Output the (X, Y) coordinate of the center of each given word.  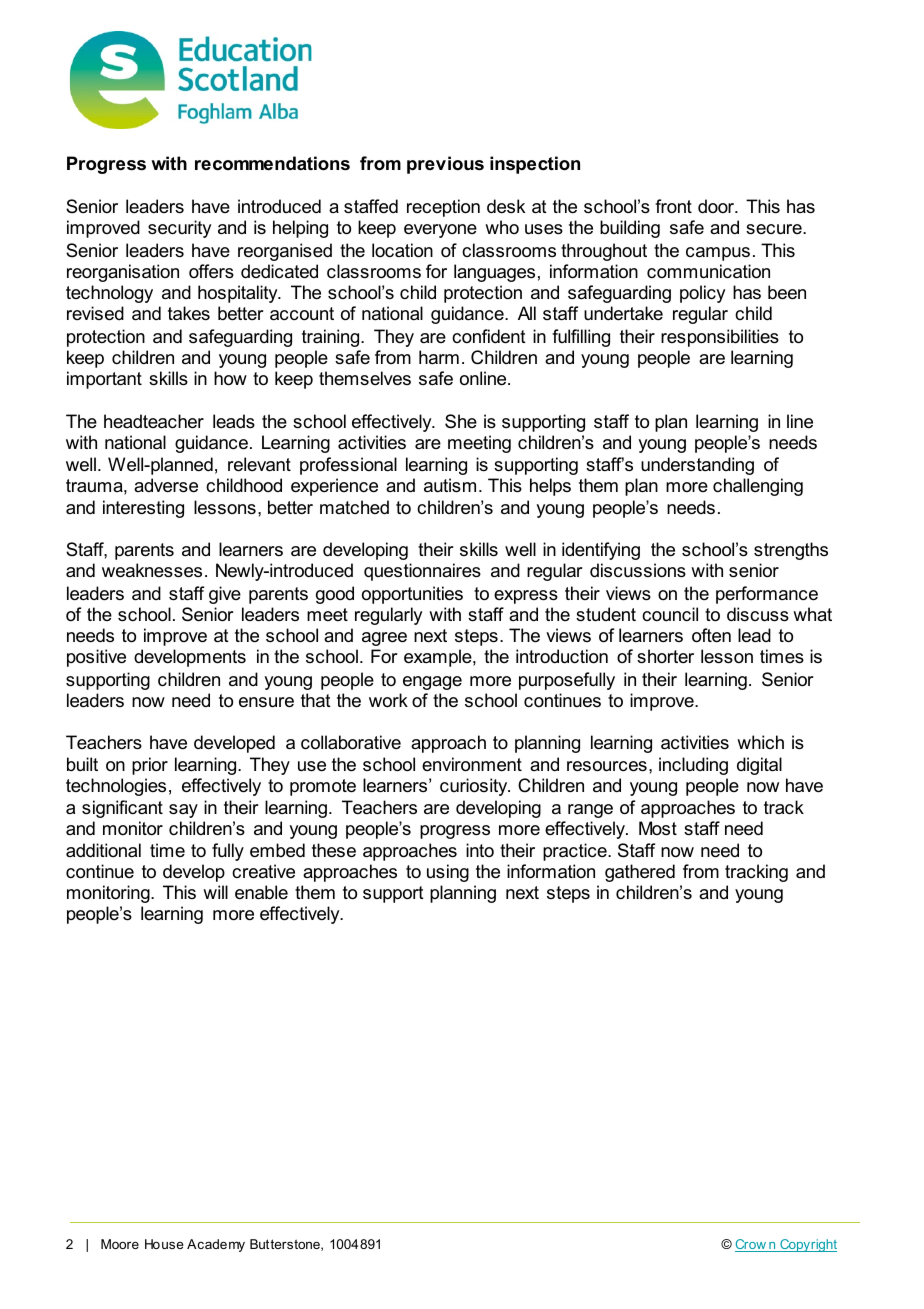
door (717, 206)
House (164, 1244)
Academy (216, 1245)
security (179, 229)
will (215, 892)
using (448, 873)
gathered (640, 873)
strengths (791, 551)
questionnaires (422, 572)
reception (443, 208)
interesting (143, 509)
